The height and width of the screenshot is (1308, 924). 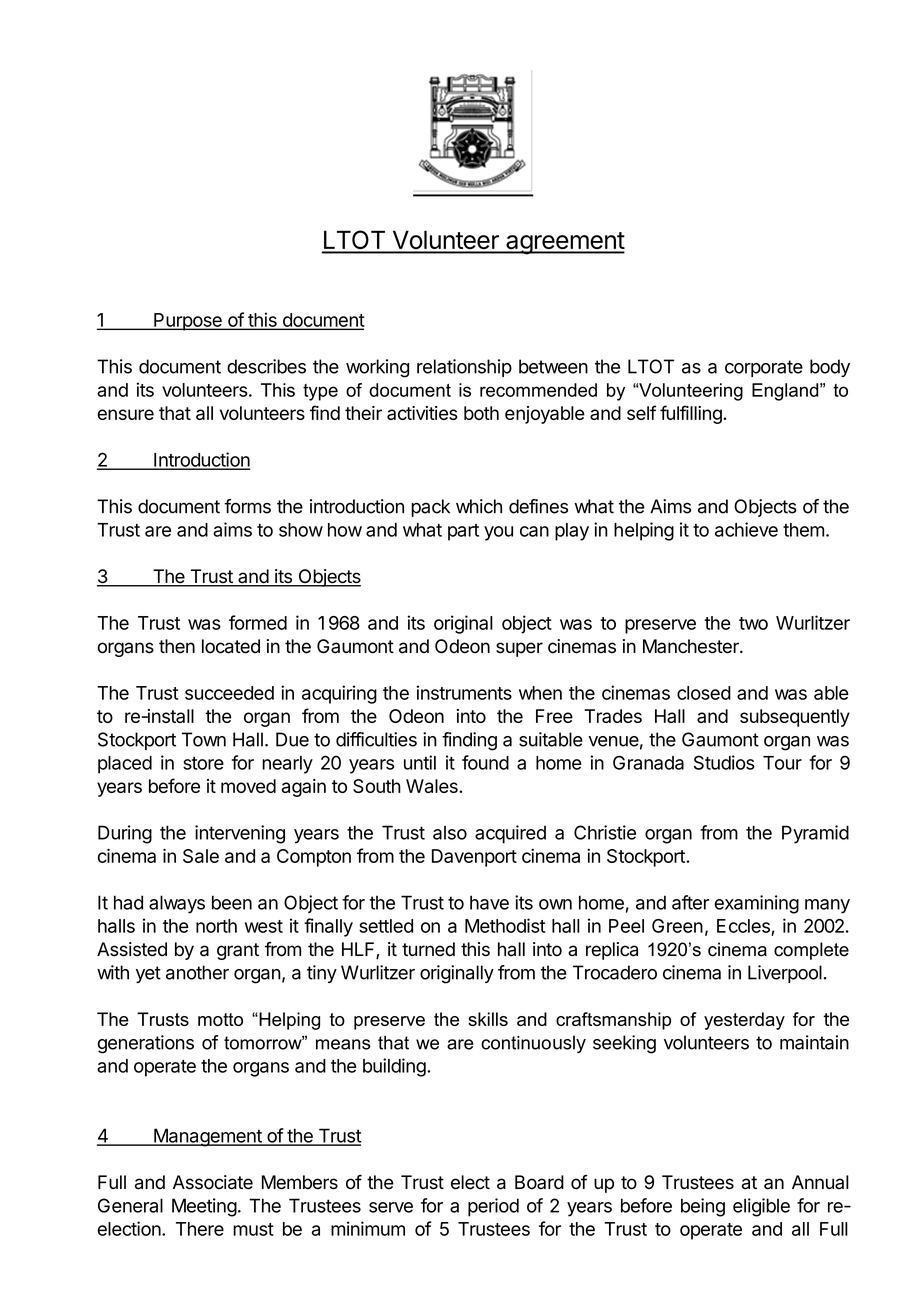 I want to click on period, so click(x=493, y=1207).
